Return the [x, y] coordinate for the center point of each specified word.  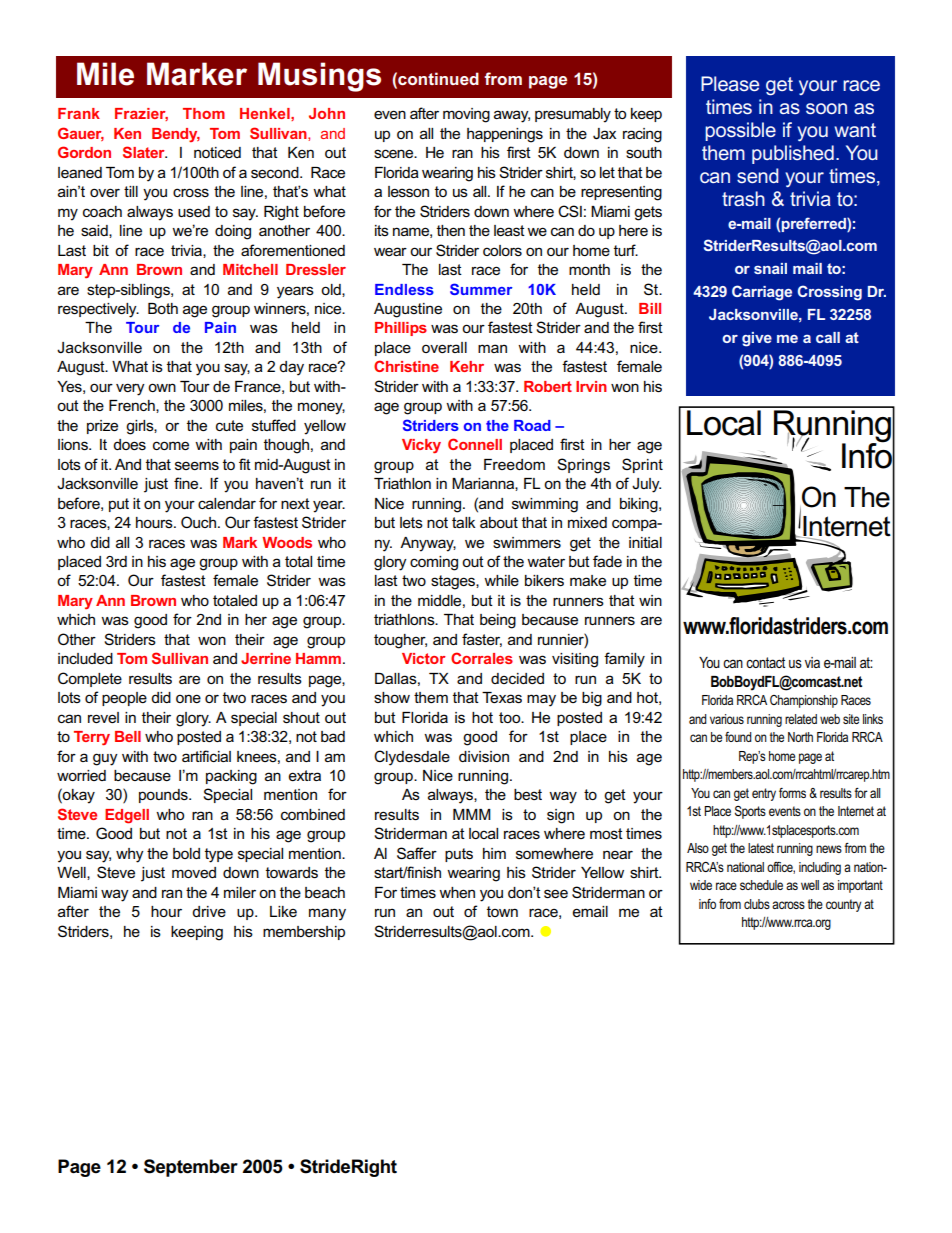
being [498, 621]
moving [466, 115]
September [191, 1168]
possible [740, 131]
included [85, 658]
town [502, 911]
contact [765, 662]
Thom [204, 113]
